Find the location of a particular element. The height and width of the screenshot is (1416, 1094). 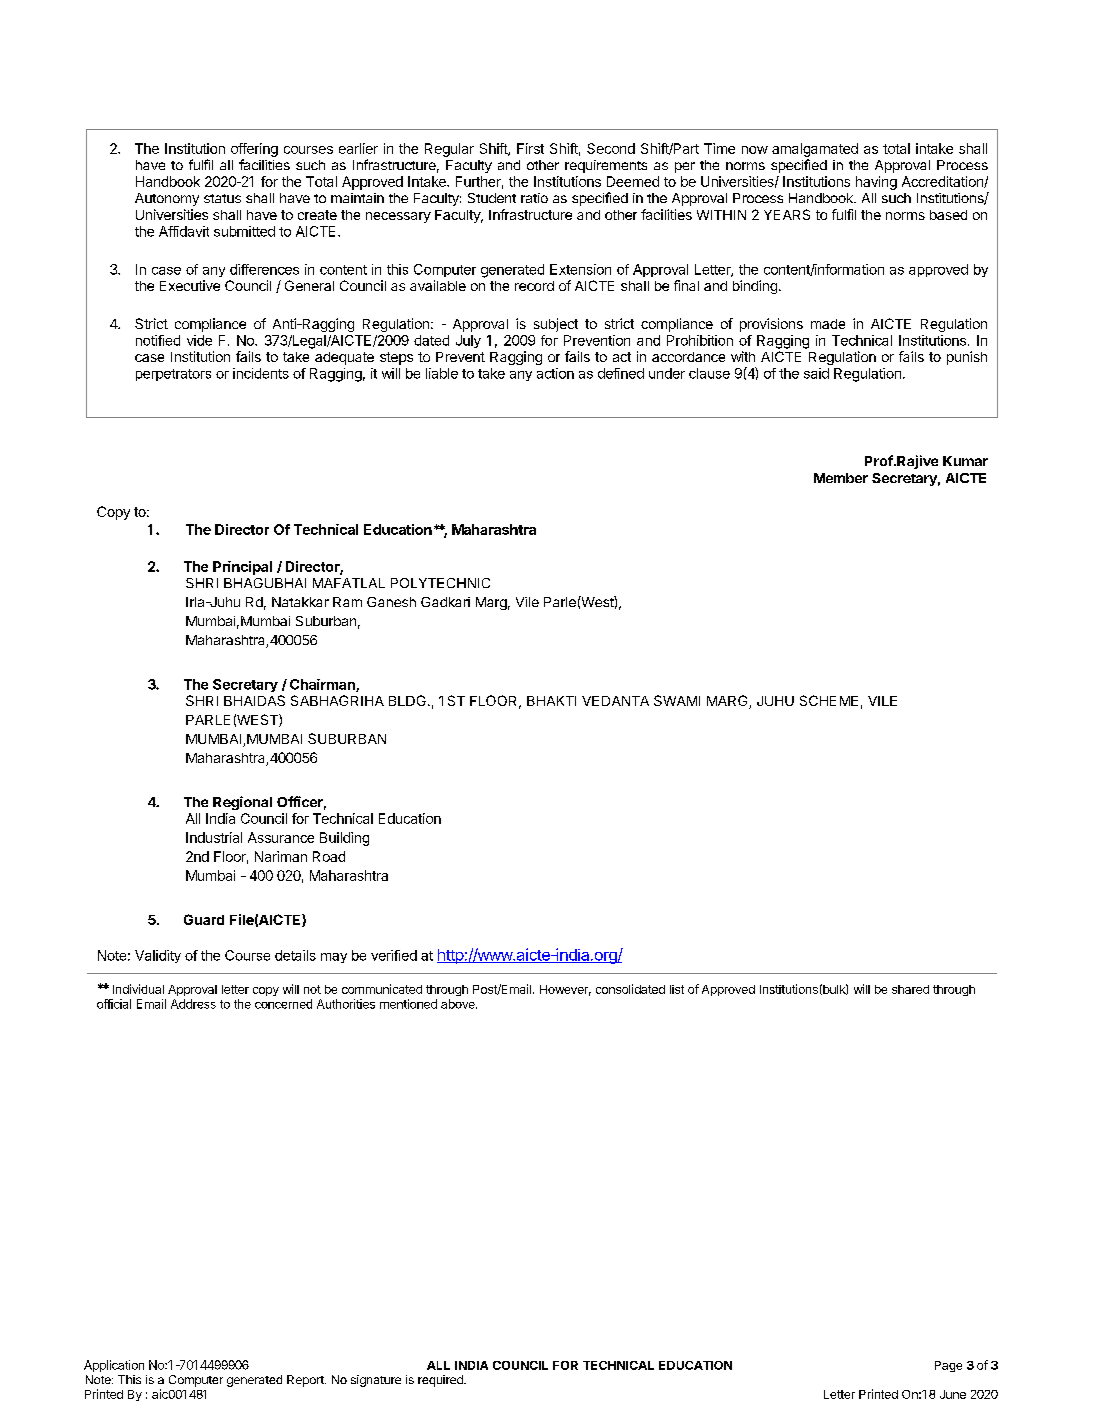

status is located at coordinates (222, 198).
